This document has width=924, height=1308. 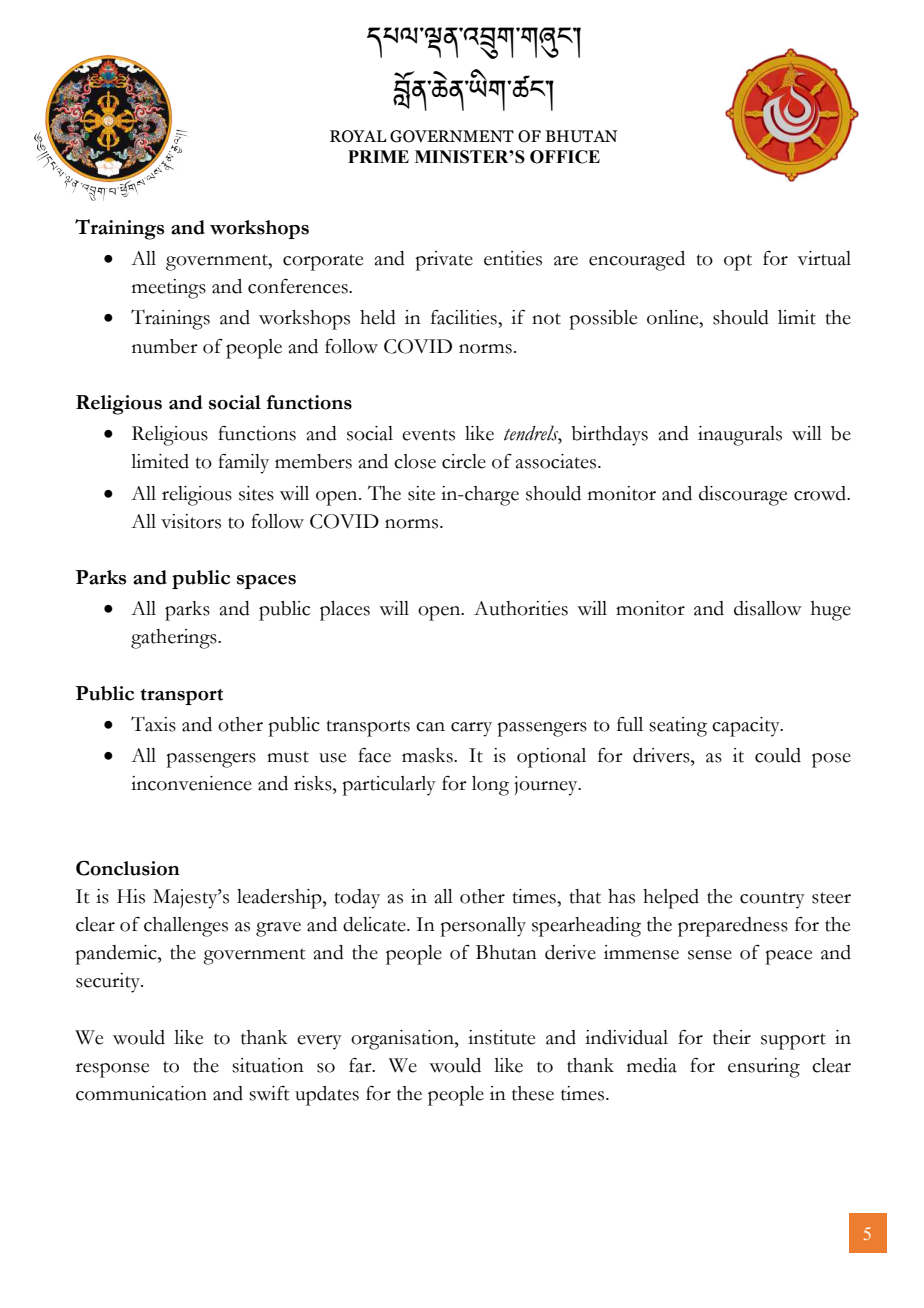 What do you see at coordinates (128, 868) in the document?
I see `Conclusion` at bounding box center [128, 868].
